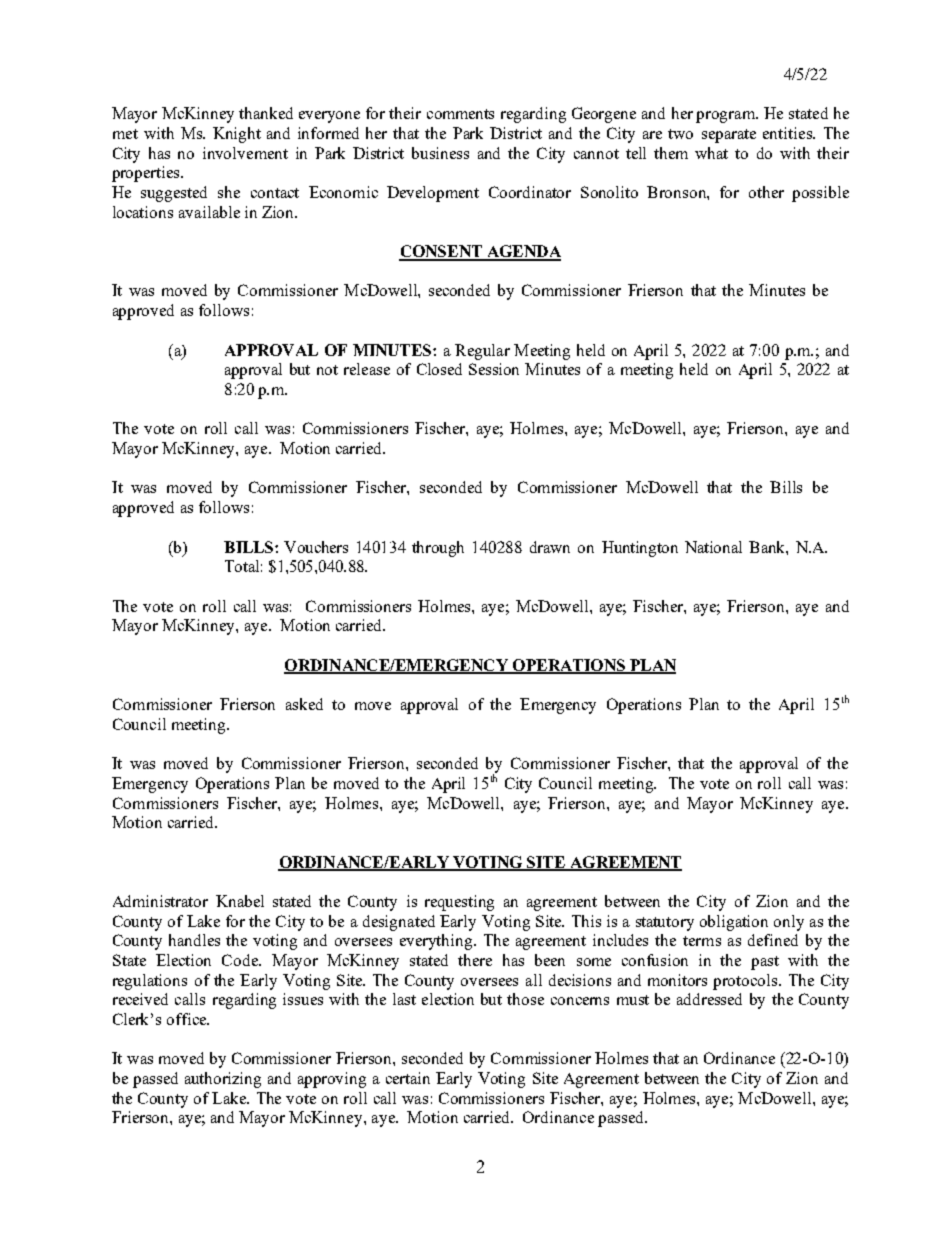  Describe the element at coordinates (494, 369) in the image. I see `Session` at that location.
